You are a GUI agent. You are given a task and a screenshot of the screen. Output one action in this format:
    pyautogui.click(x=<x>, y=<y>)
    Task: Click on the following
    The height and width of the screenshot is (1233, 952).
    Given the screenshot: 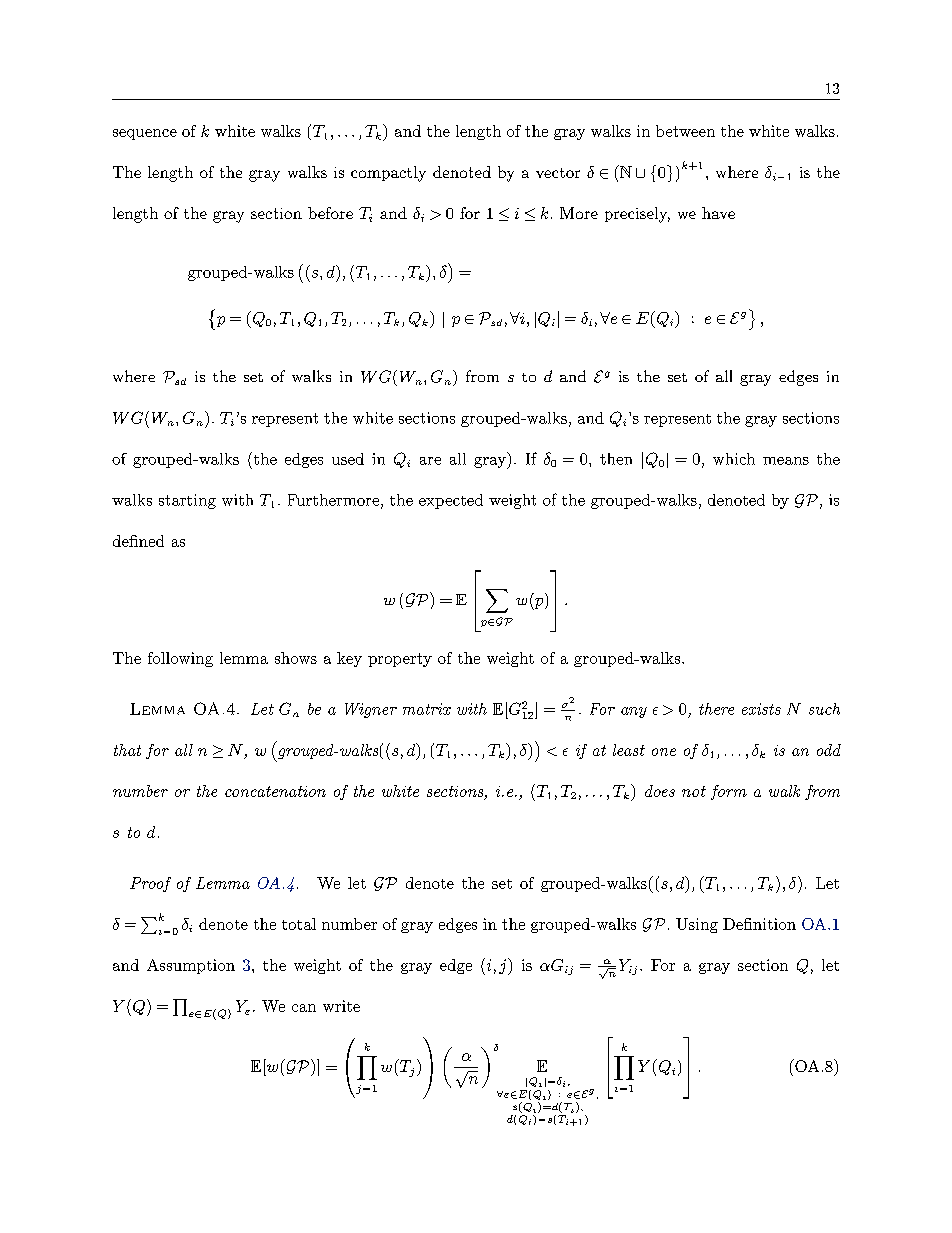 What is the action you would take?
    pyautogui.click(x=180, y=659)
